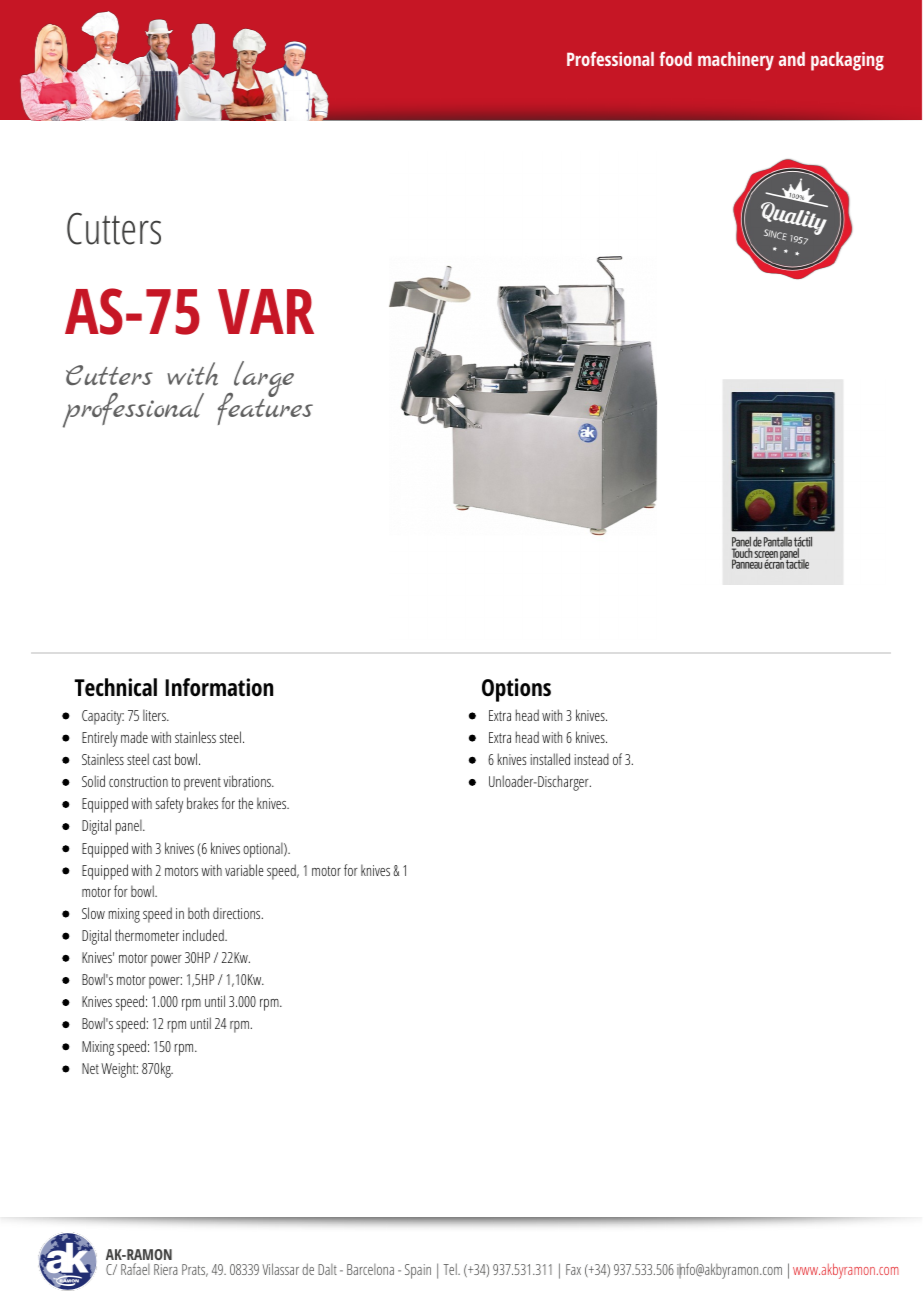  I want to click on Riera, so click(166, 1269).
